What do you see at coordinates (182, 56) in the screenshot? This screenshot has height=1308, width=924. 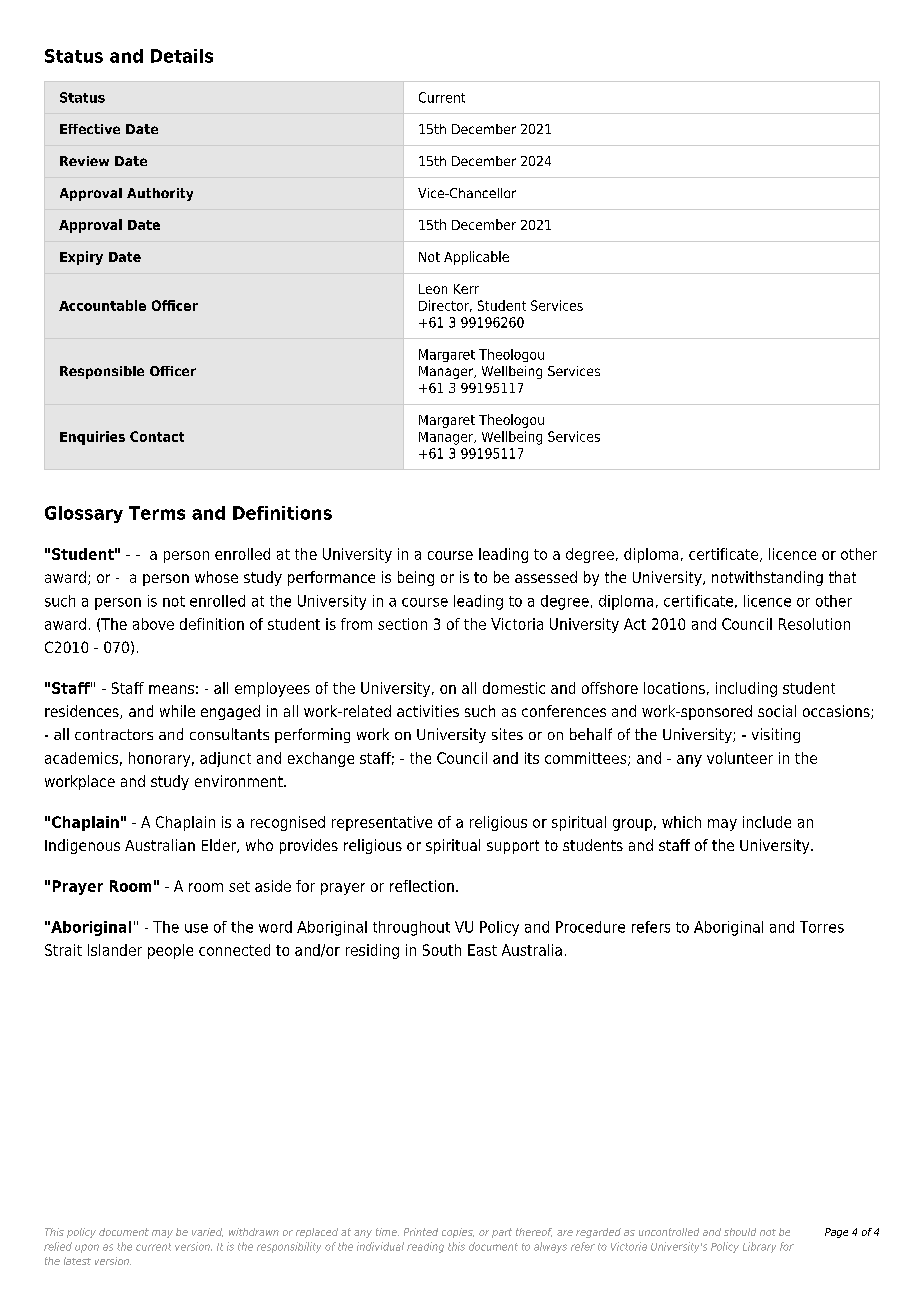 I see `Details` at bounding box center [182, 56].
